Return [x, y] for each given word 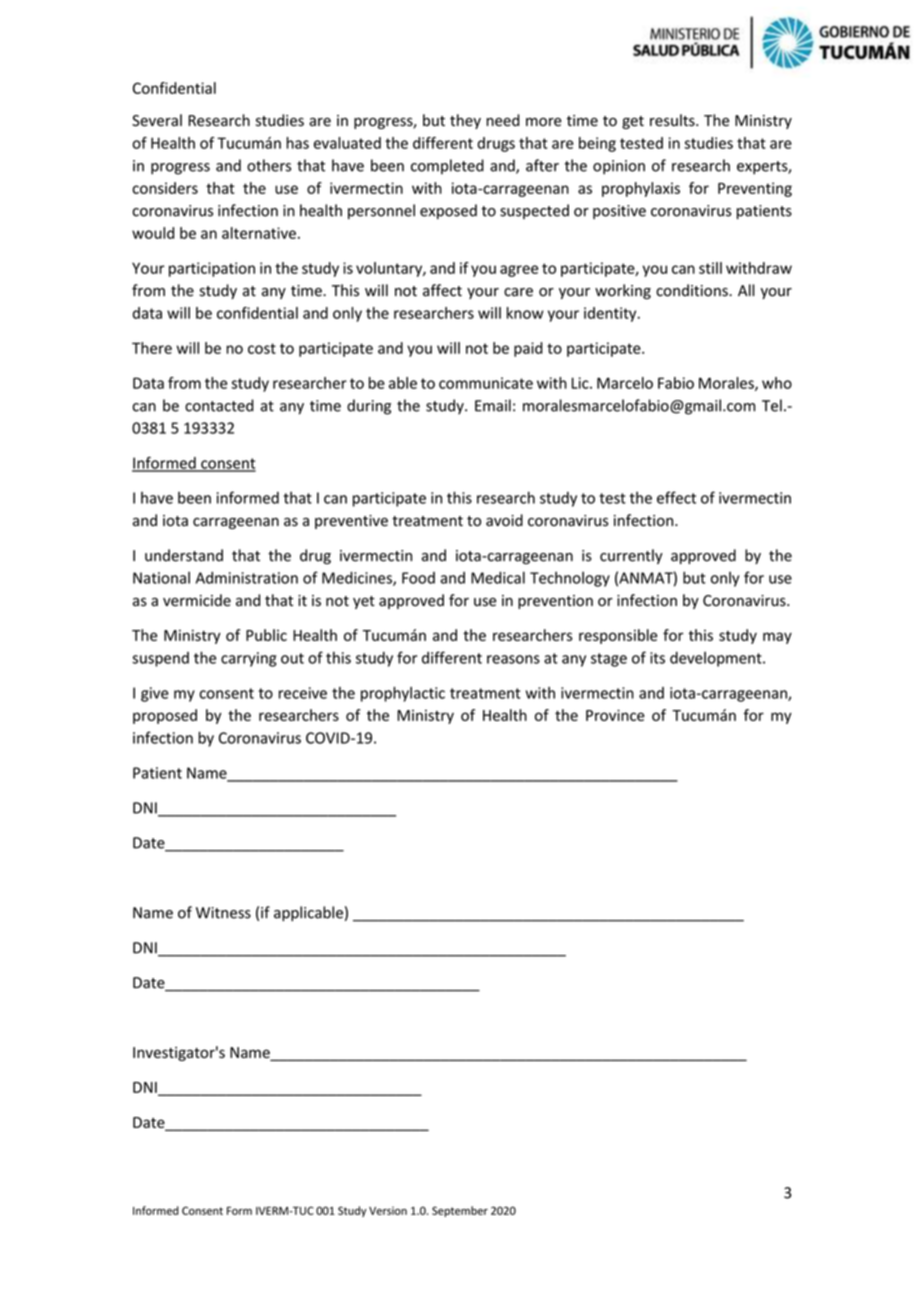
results [673, 120]
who [777, 383]
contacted [219, 405]
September [460, 1211]
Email [493, 405]
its [657, 658]
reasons [513, 659]
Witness [223, 913]
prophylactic [403, 694]
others [269, 165]
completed [447, 166]
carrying [249, 659]
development [717, 659]
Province [615, 715]
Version [388, 1211]
